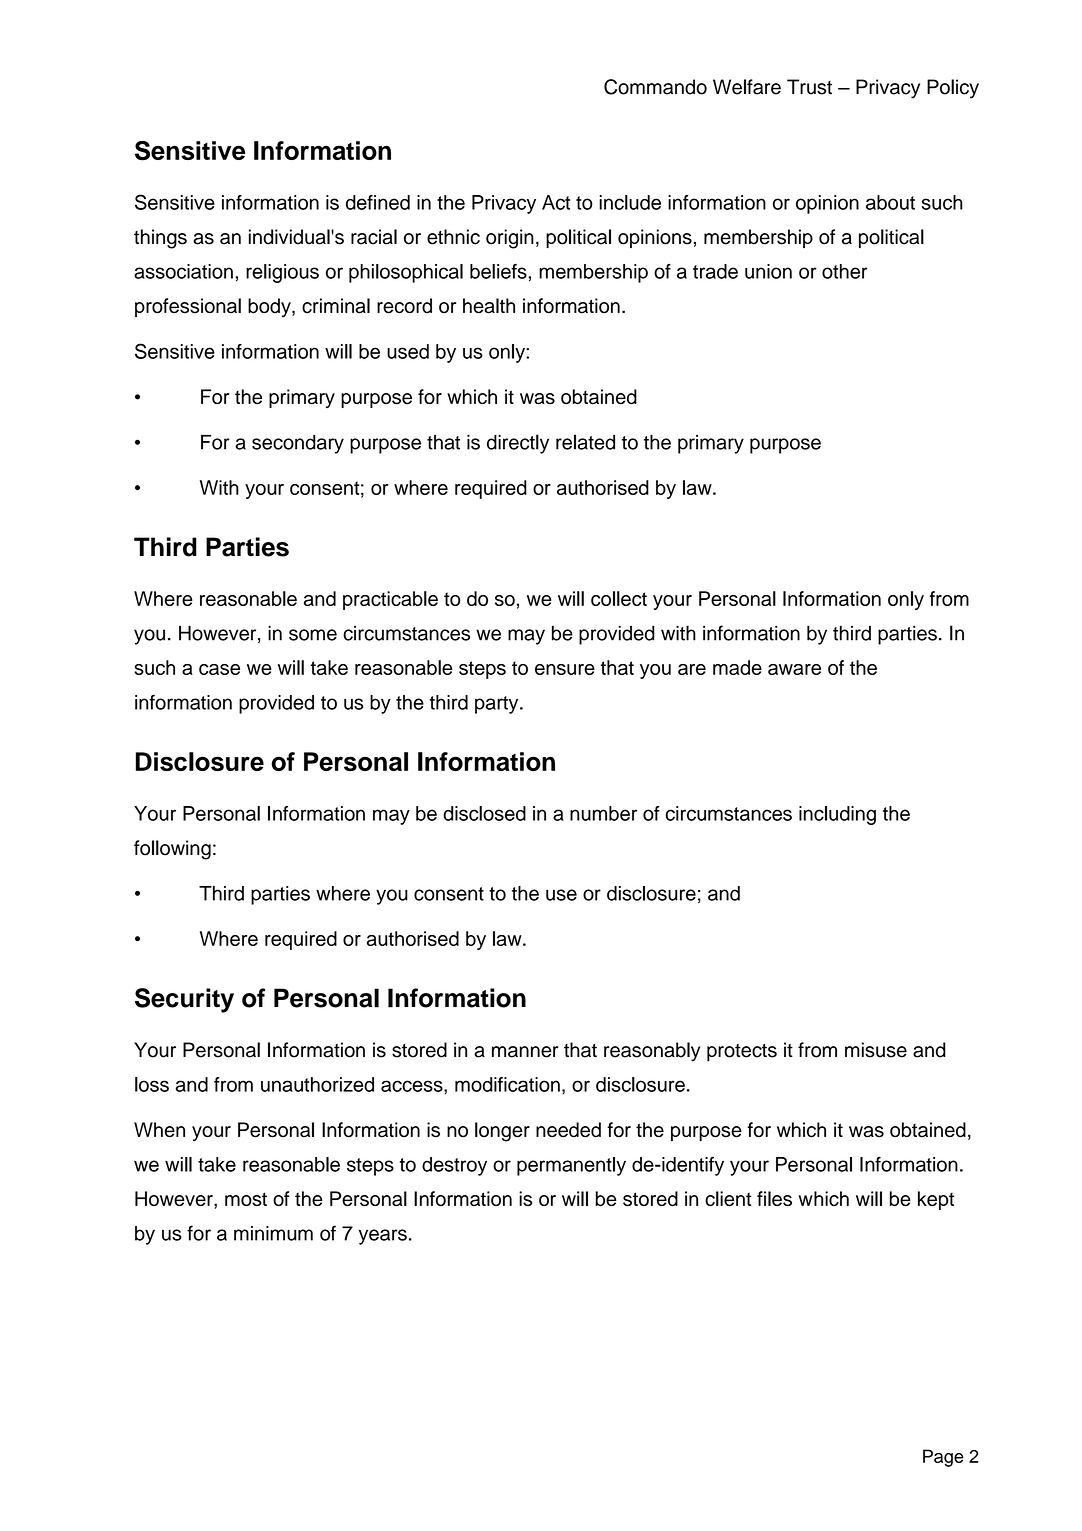 The image size is (1082, 1531). What do you see at coordinates (655, 87) in the screenshot?
I see `Commando` at bounding box center [655, 87].
